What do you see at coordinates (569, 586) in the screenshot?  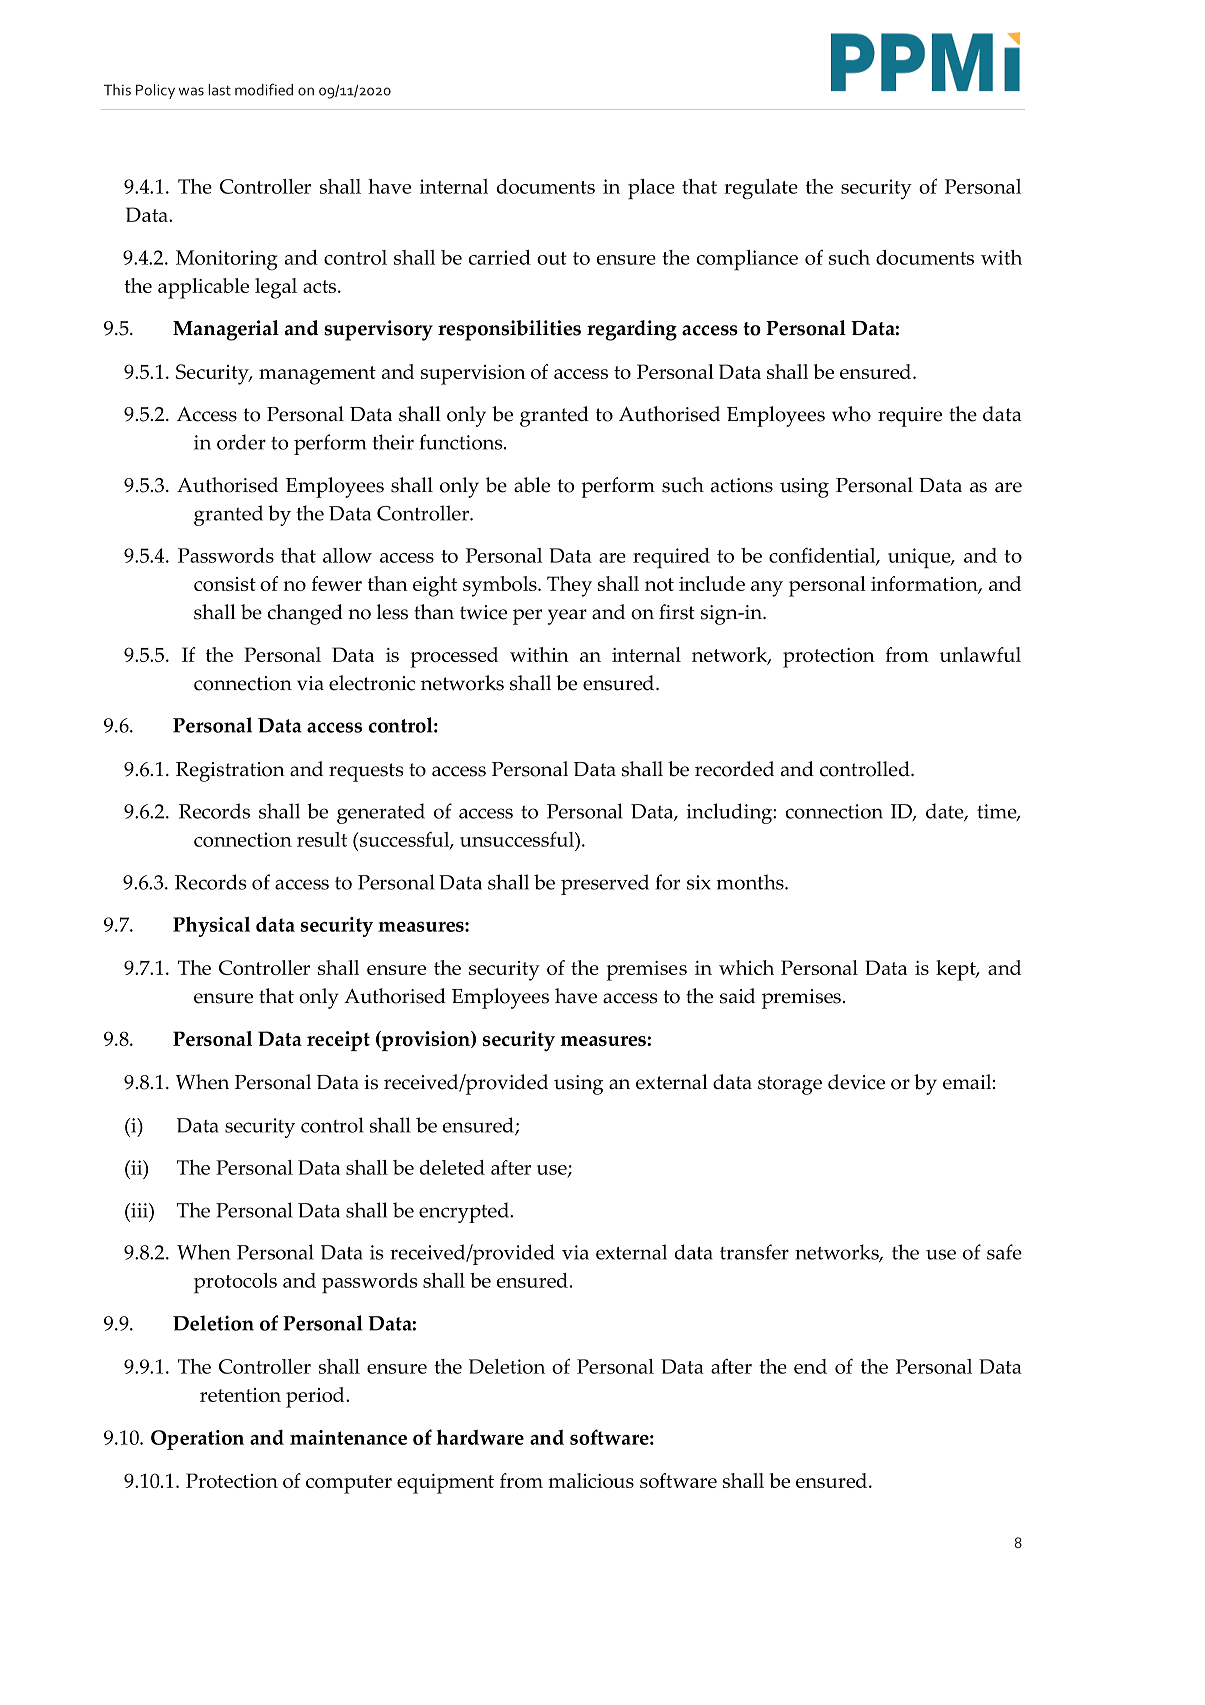 I see `They` at bounding box center [569, 586].
